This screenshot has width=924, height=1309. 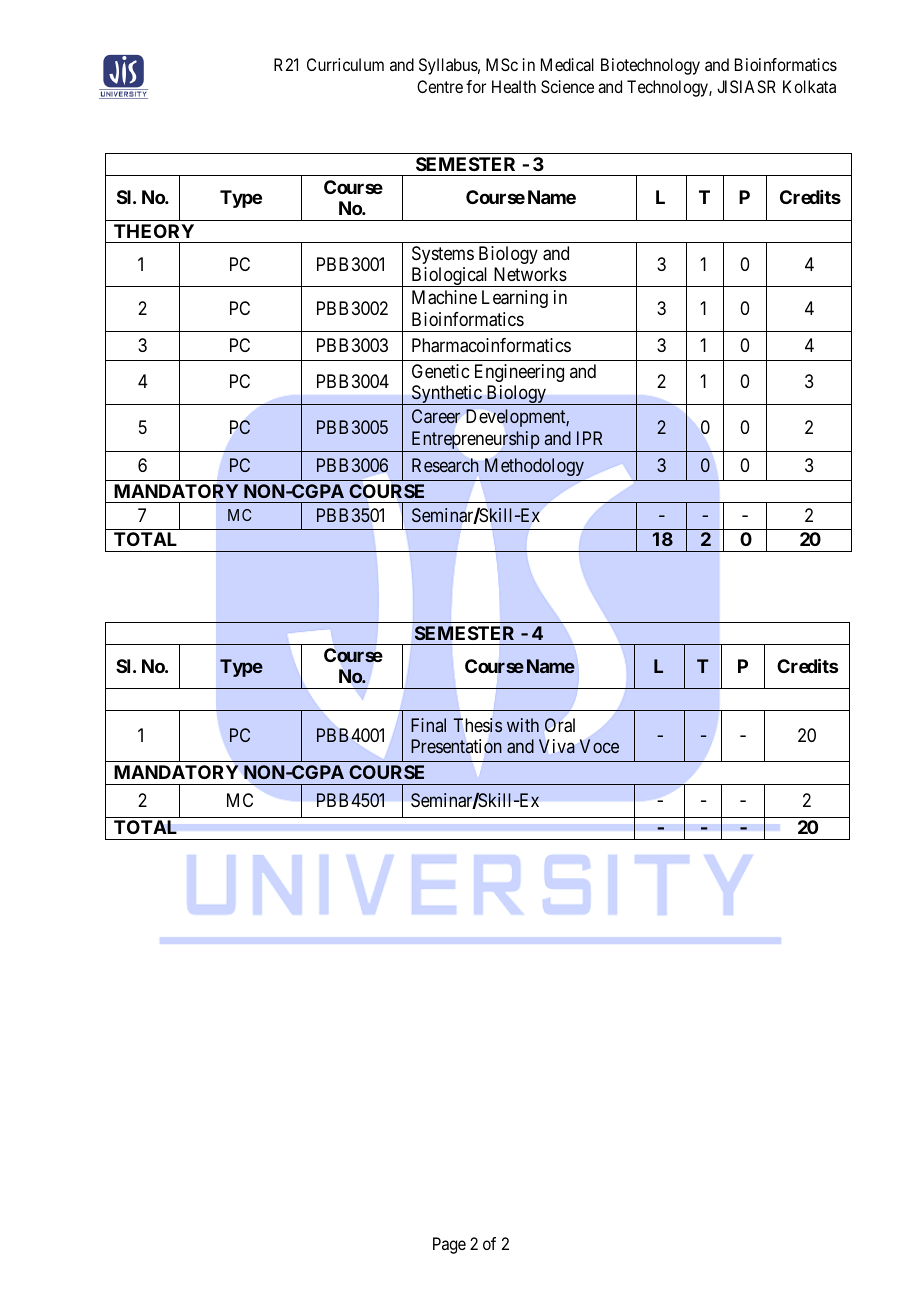 I want to click on Page, so click(x=449, y=1245).
